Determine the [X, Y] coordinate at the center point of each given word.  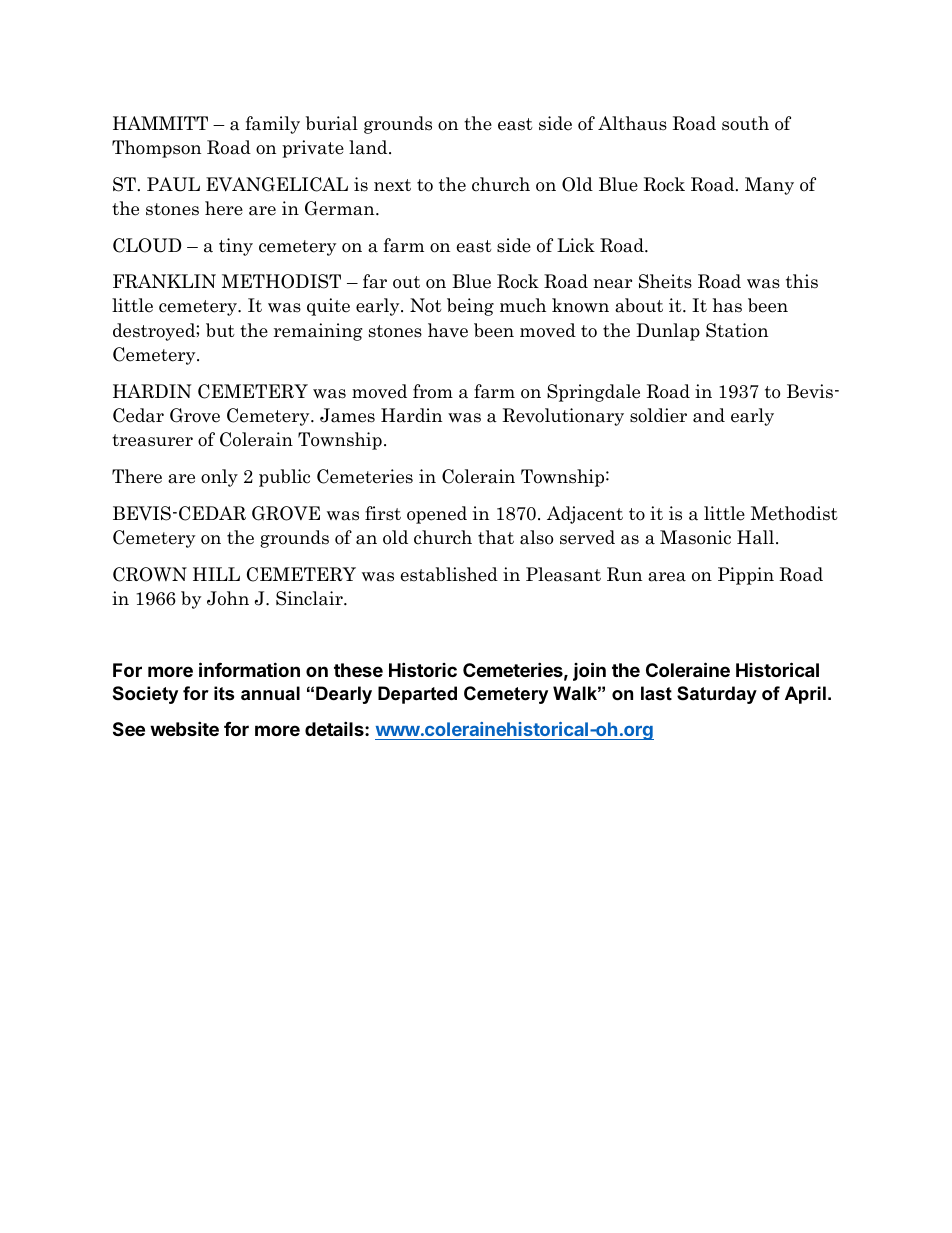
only [219, 478]
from [433, 391]
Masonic [695, 537]
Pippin [746, 576]
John [228, 598]
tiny [236, 247]
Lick [576, 245]
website [184, 728]
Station [737, 330]
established [449, 574]
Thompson [156, 149]
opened [437, 515]
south [745, 123]
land [369, 147]
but [220, 330]
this [802, 281]
